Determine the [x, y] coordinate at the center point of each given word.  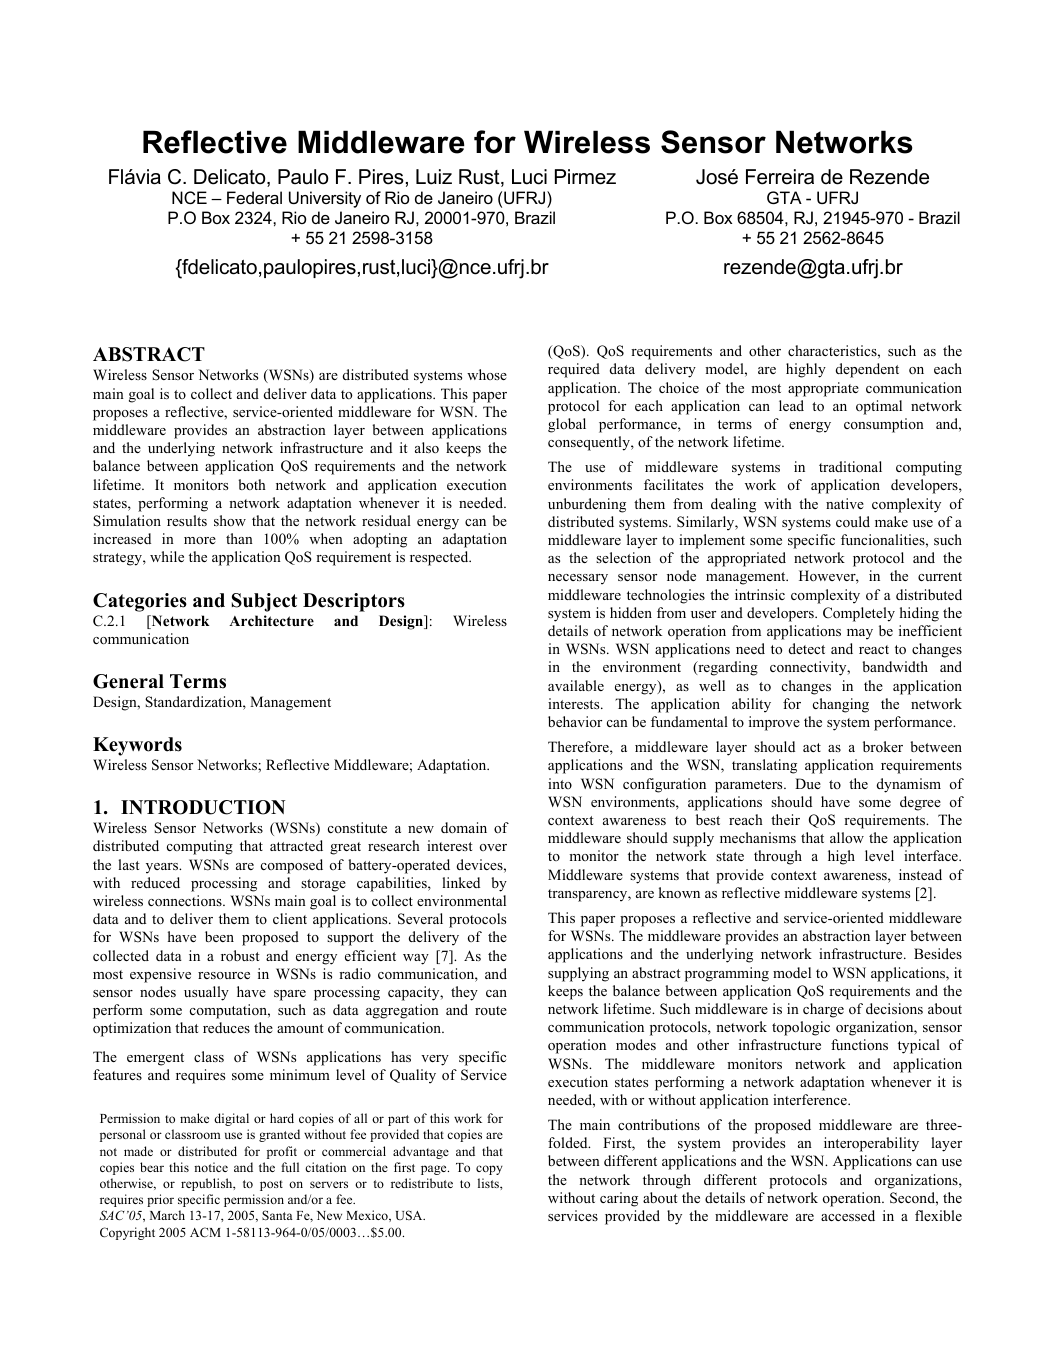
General [128, 681]
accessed [848, 1215]
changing [841, 705]
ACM [205, 1232]
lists [489, 1183]
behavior [575, 721]
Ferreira [780, 177]
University [325, 199]
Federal [254, 197]
